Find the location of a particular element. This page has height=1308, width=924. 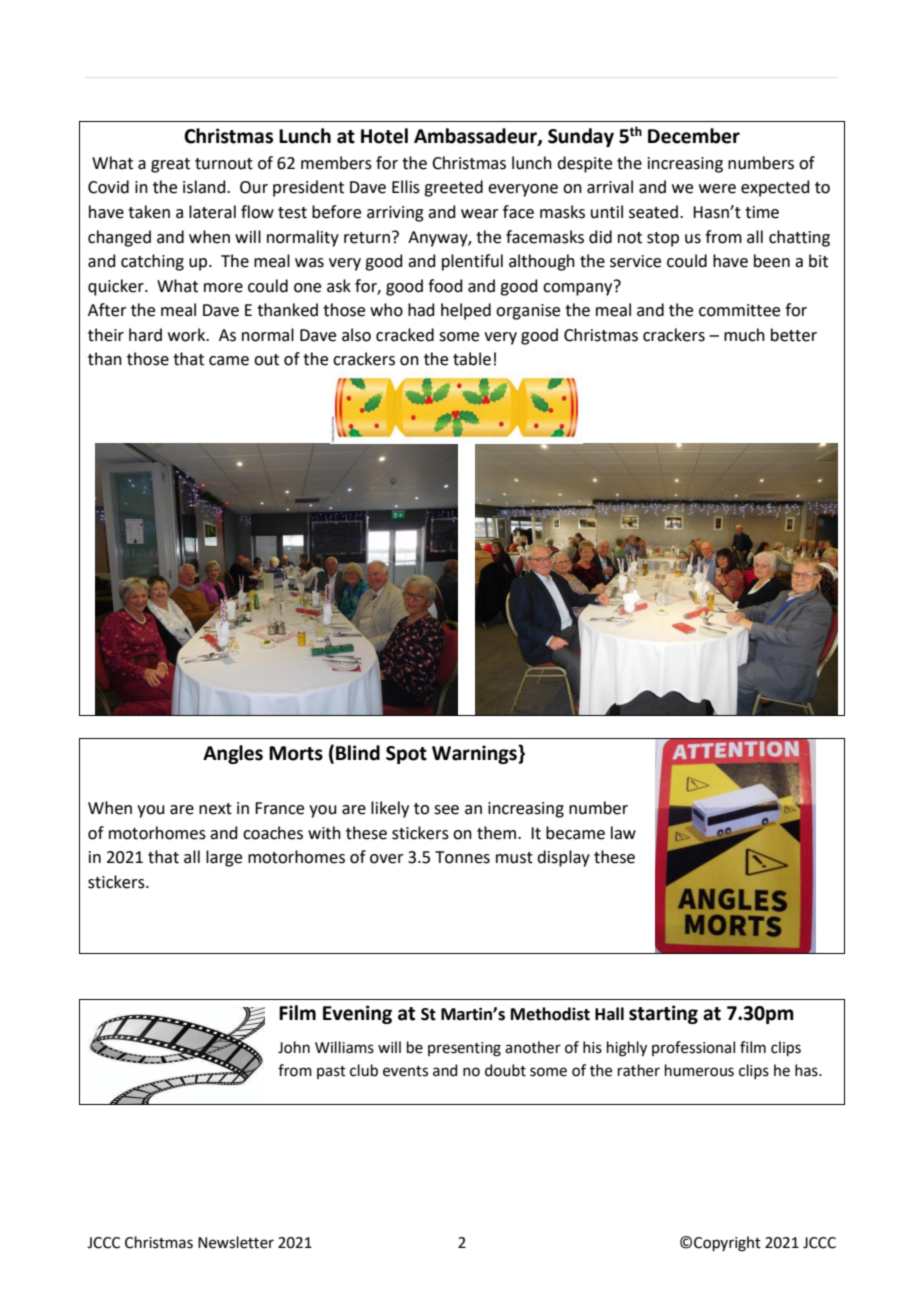

much is located at coordinates (744, 335).
